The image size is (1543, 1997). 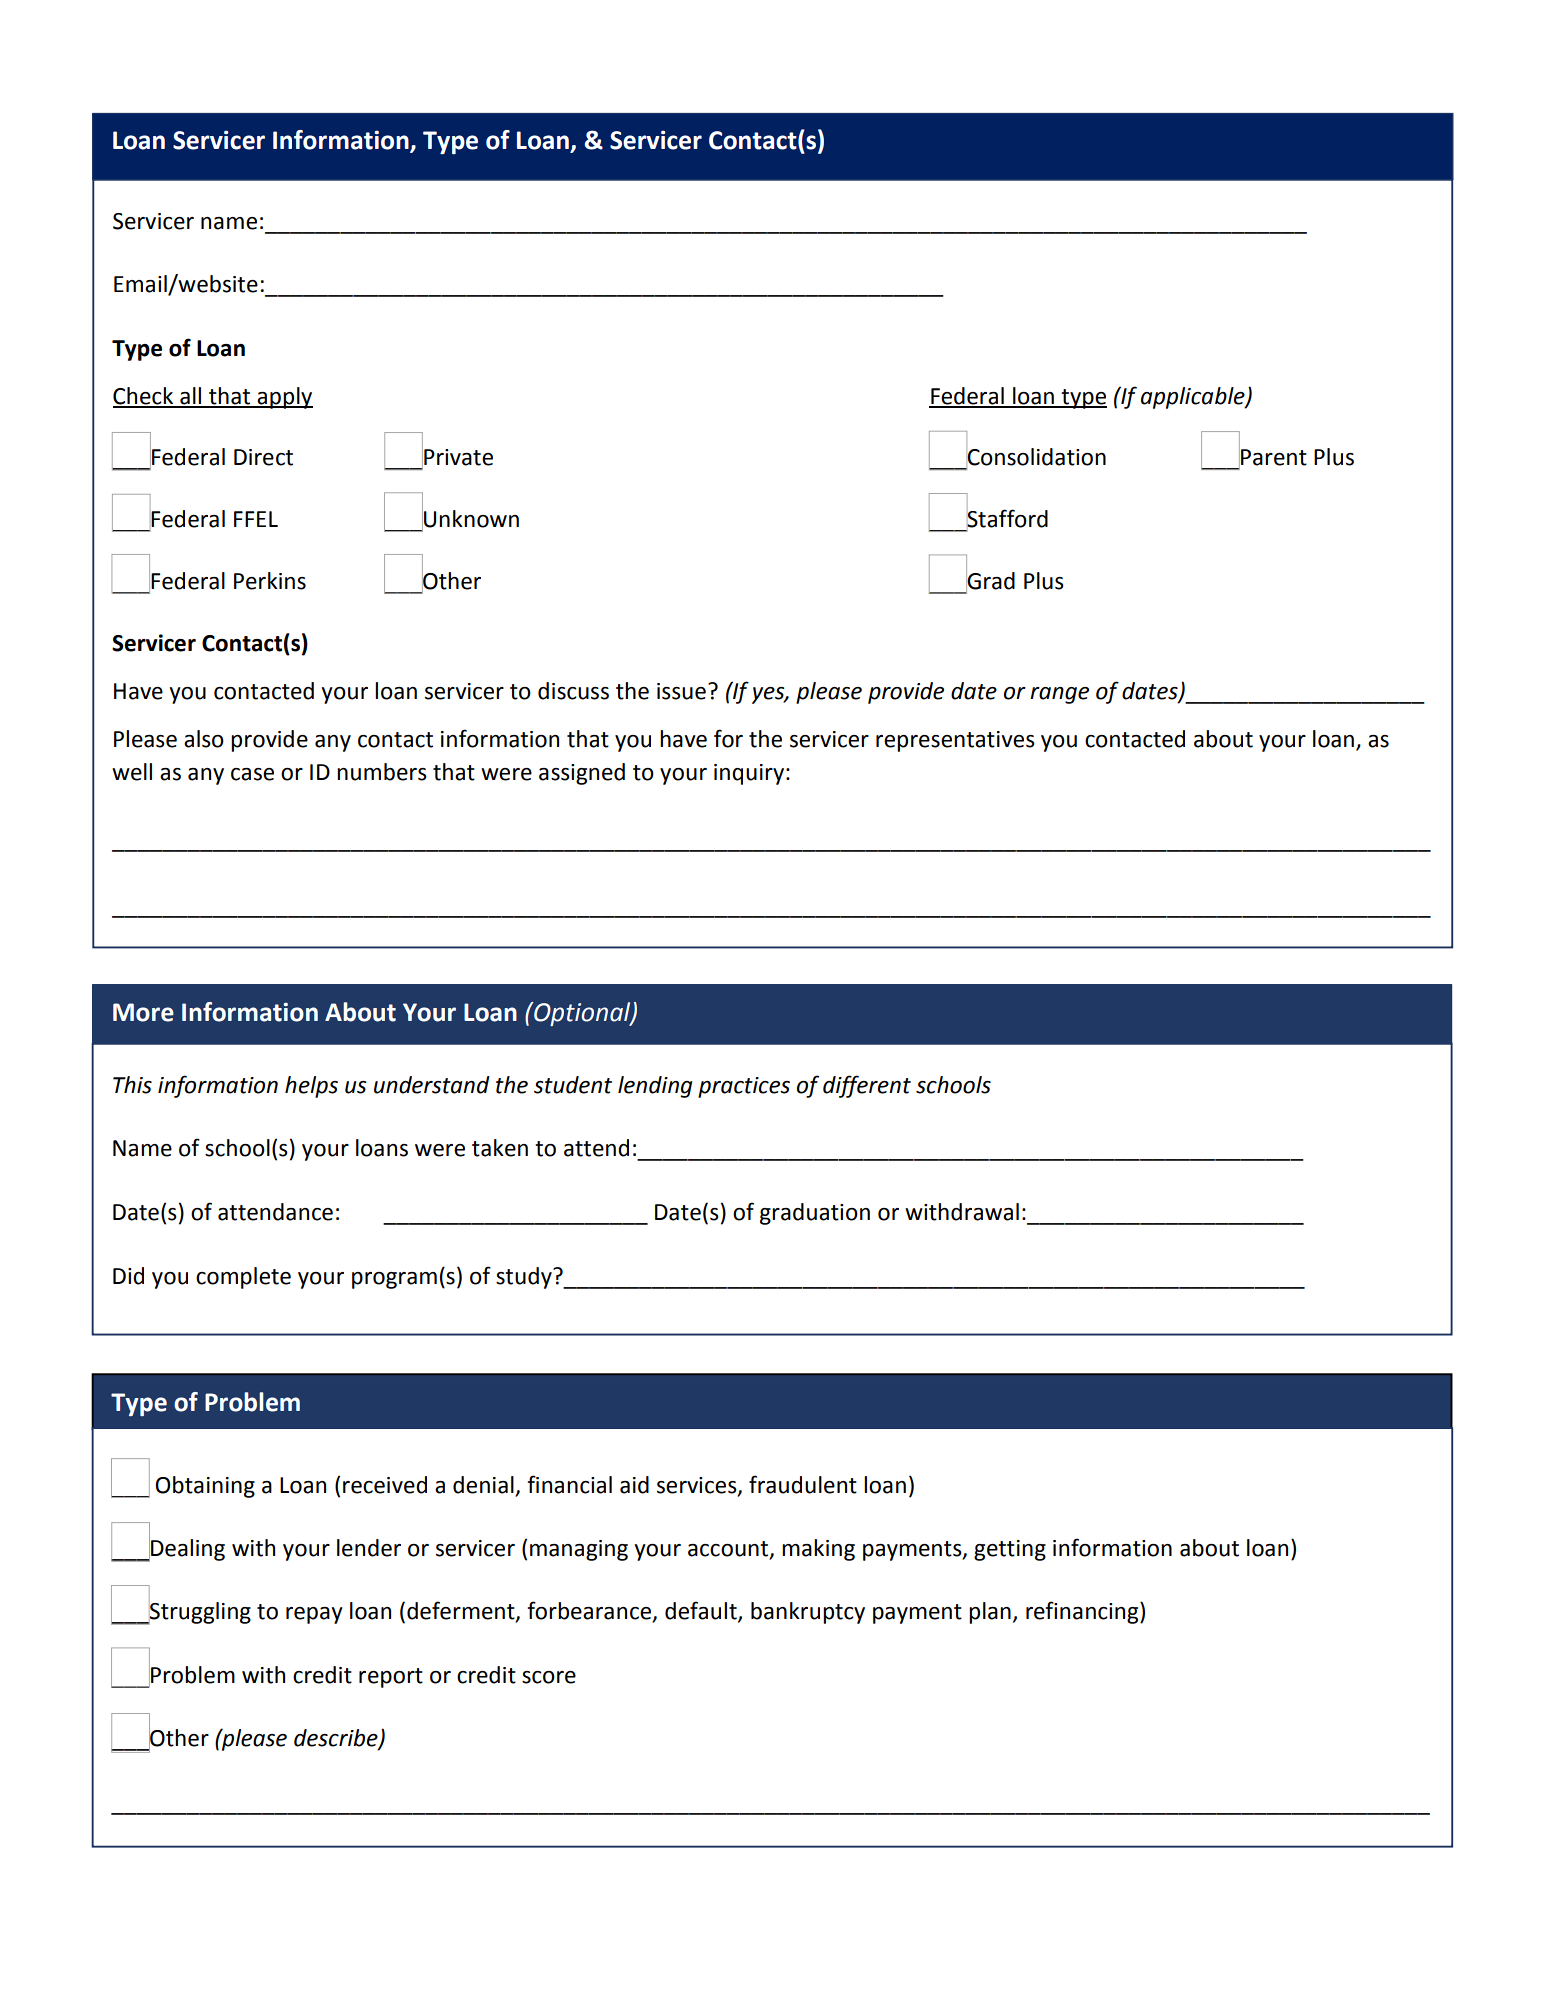 I want to click on assigned, so click(x=582, y=774).
